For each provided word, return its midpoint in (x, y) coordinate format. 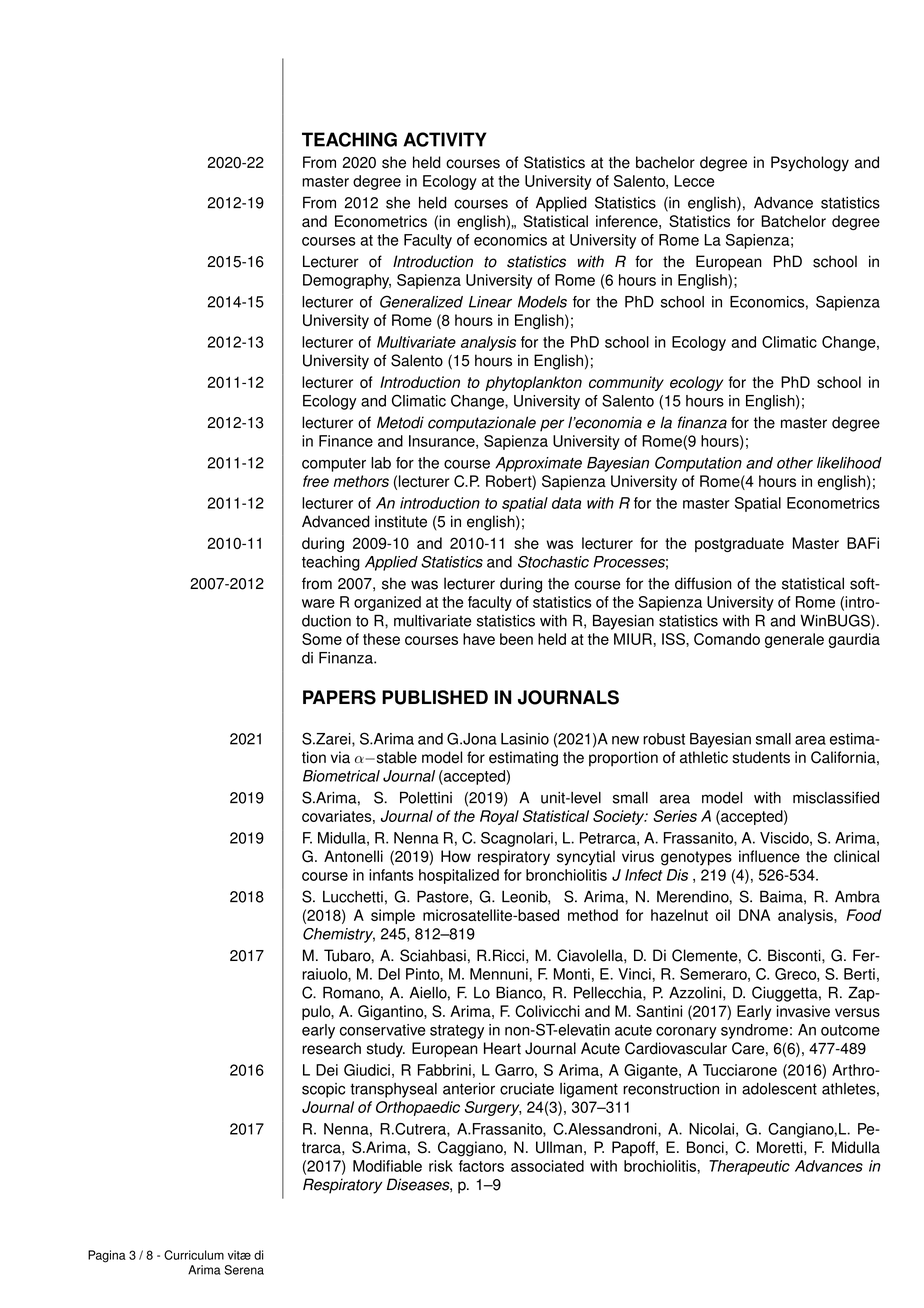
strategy (457, 1032)
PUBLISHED (435, 697)
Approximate (538, 464)
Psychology (810, 164)
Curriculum (194, 1255)
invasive (803, 1011)
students (761, 757)
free (316, 481)
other (795, 463)
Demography (347, 281)
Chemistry (339, 935)
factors (481, 1166)
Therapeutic (749, 1167)
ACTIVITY (445, 139)
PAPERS (339, 697)
